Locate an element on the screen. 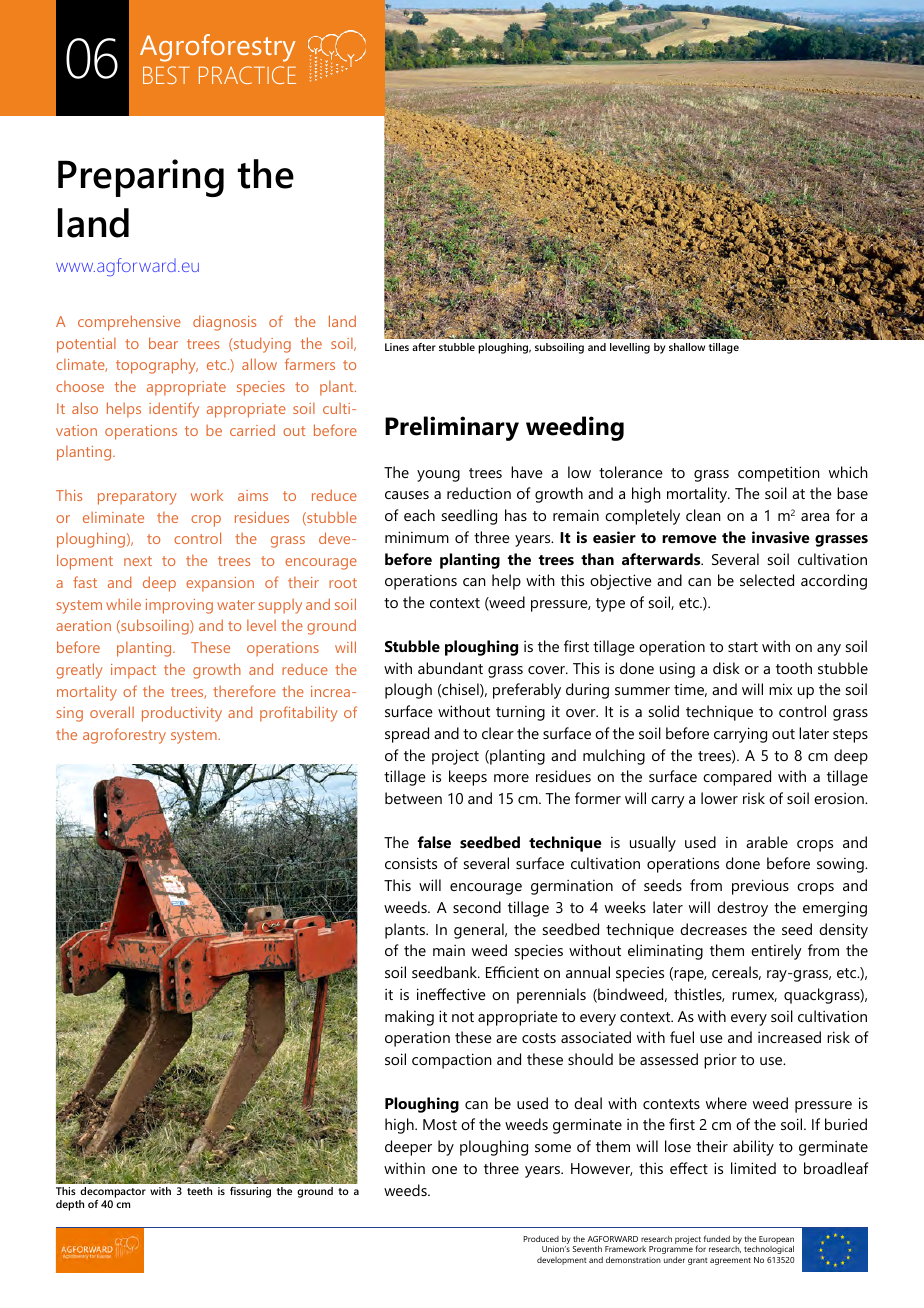 Image resolution: width=924 pixels, height=1308 pixels. Lines is located at coordinates (397, 347).
